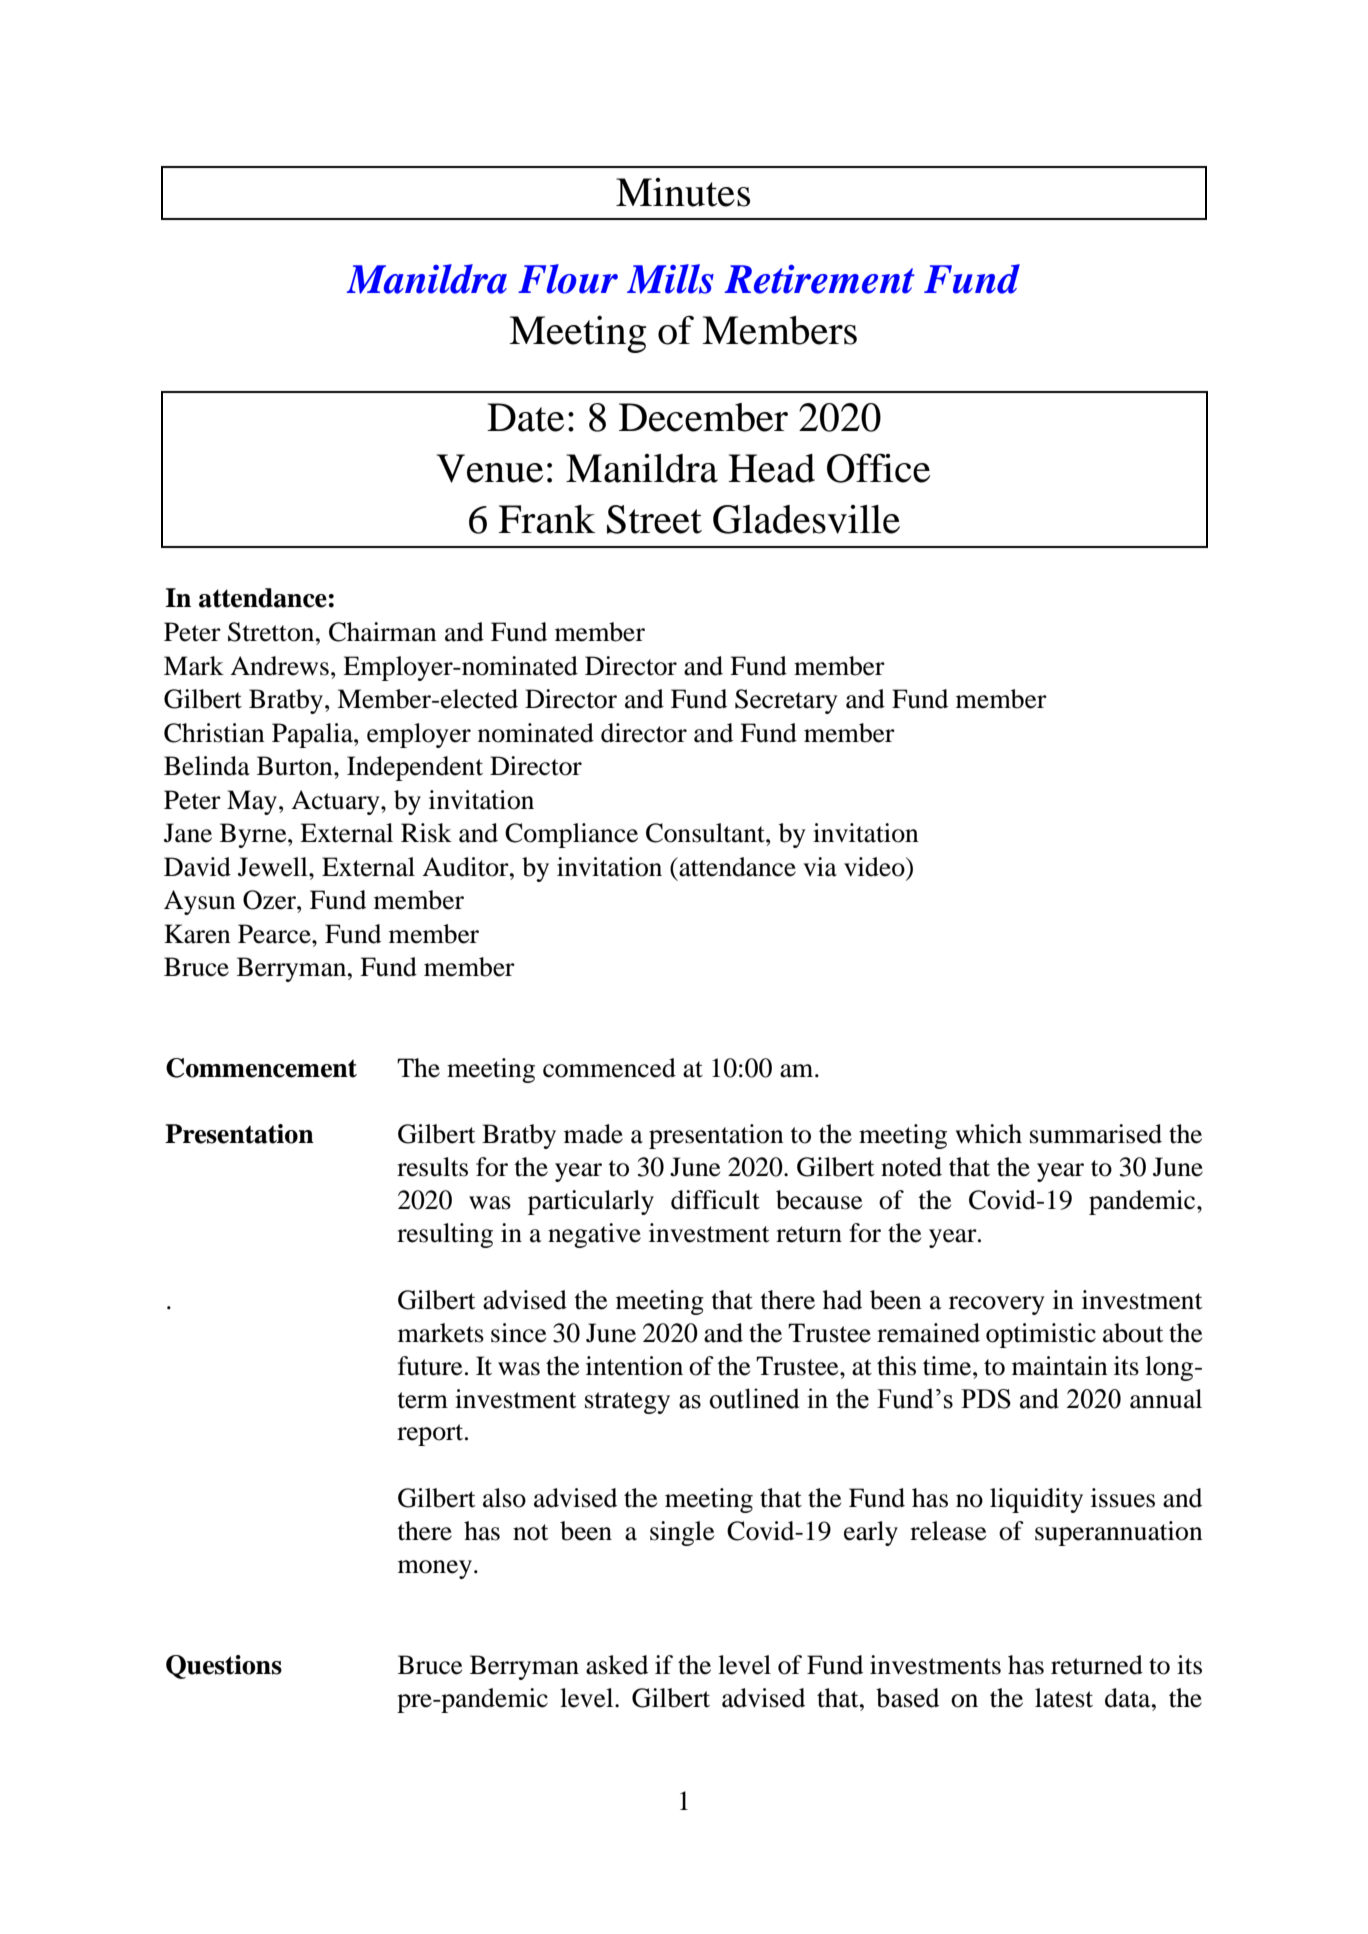 This screenshot has width=1368, height=1934. Describe the element at coordinates (617, 1665) in the screenshot. I see `asked` at that location.
